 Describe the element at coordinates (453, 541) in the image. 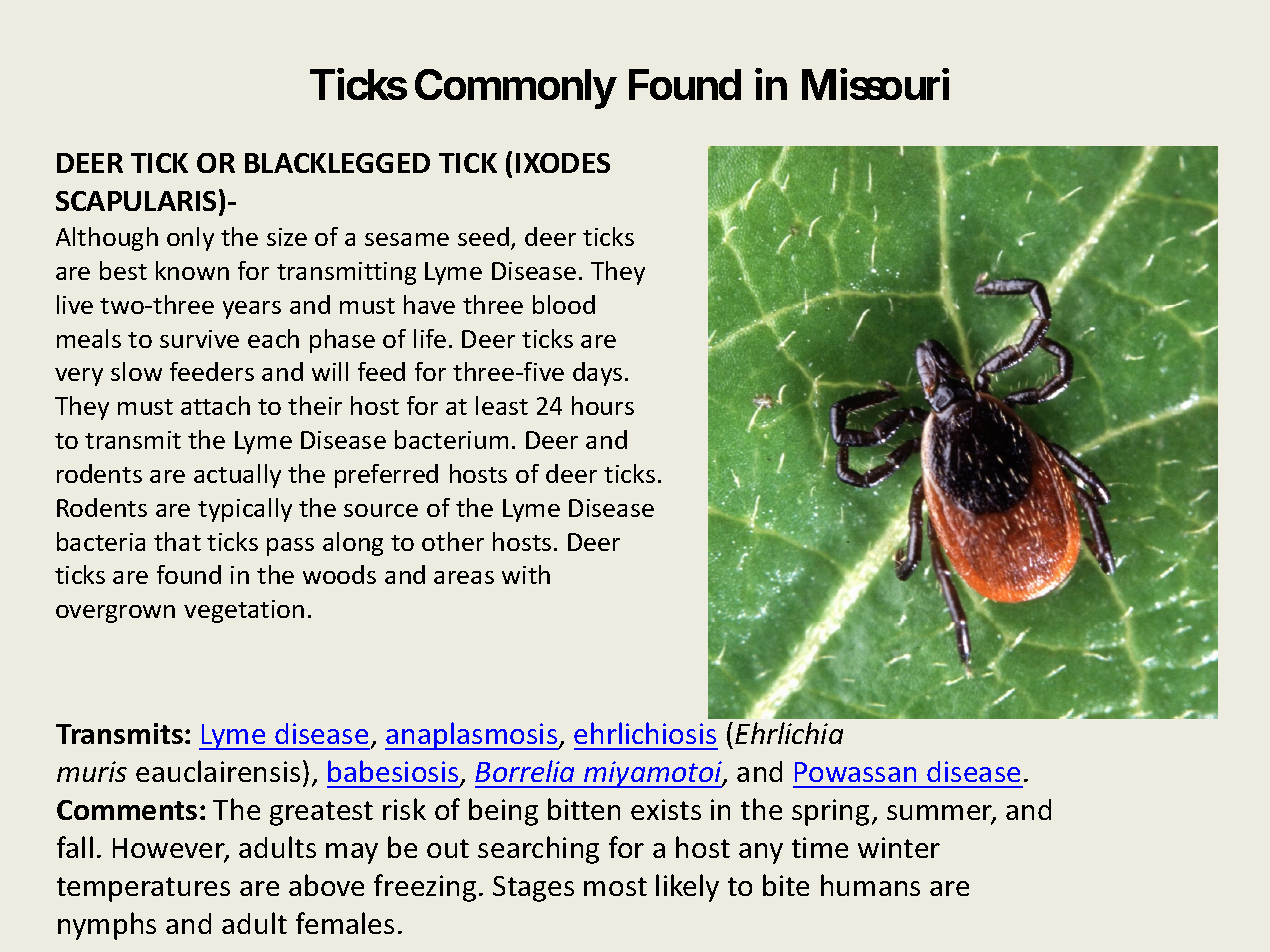

I see `other` at that location.
